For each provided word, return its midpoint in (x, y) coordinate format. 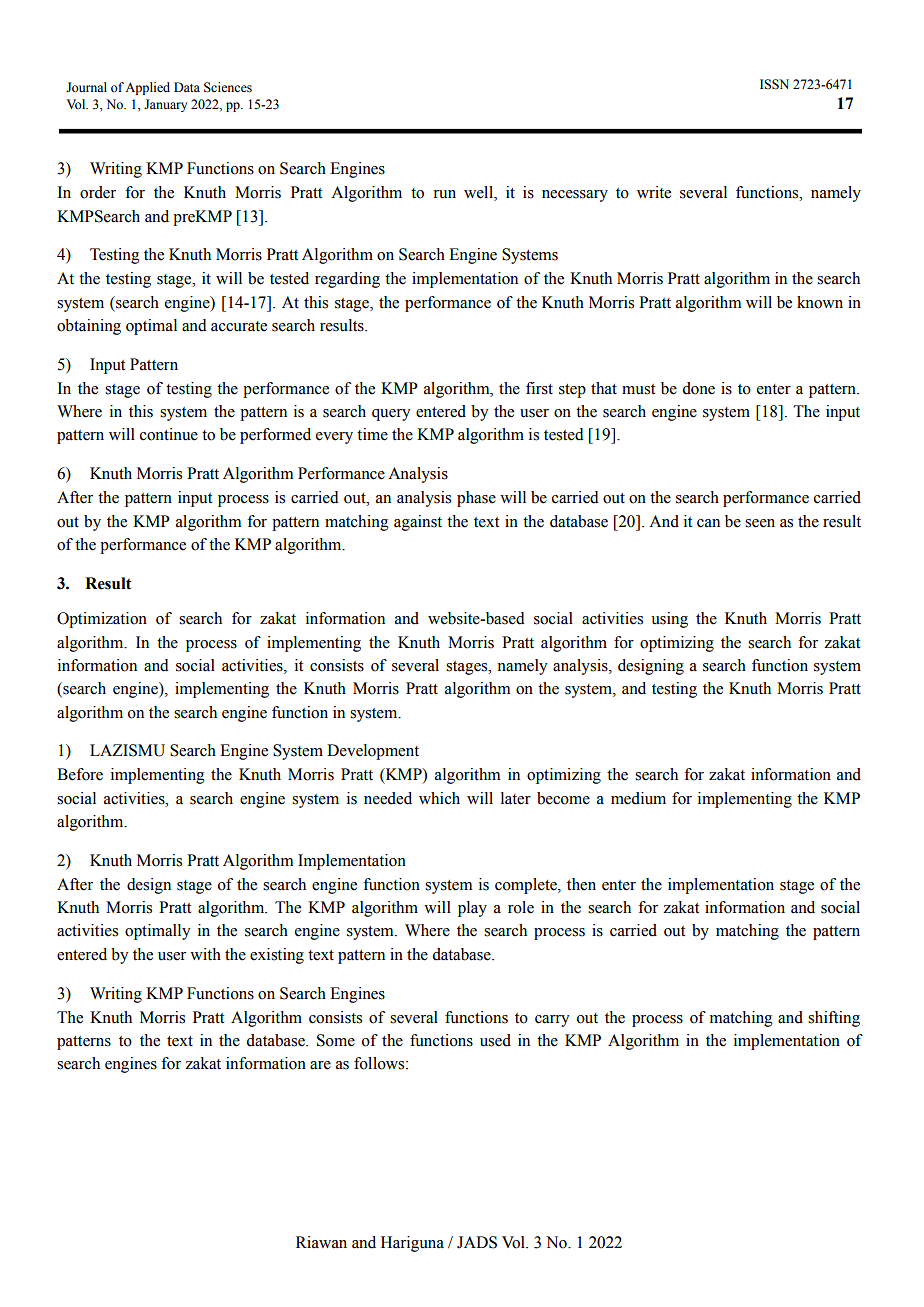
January (165, 105)
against (418, 523)
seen (760, 523)
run (444, 194)
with (205, 954)
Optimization (102, 620)
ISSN (774, 84)
